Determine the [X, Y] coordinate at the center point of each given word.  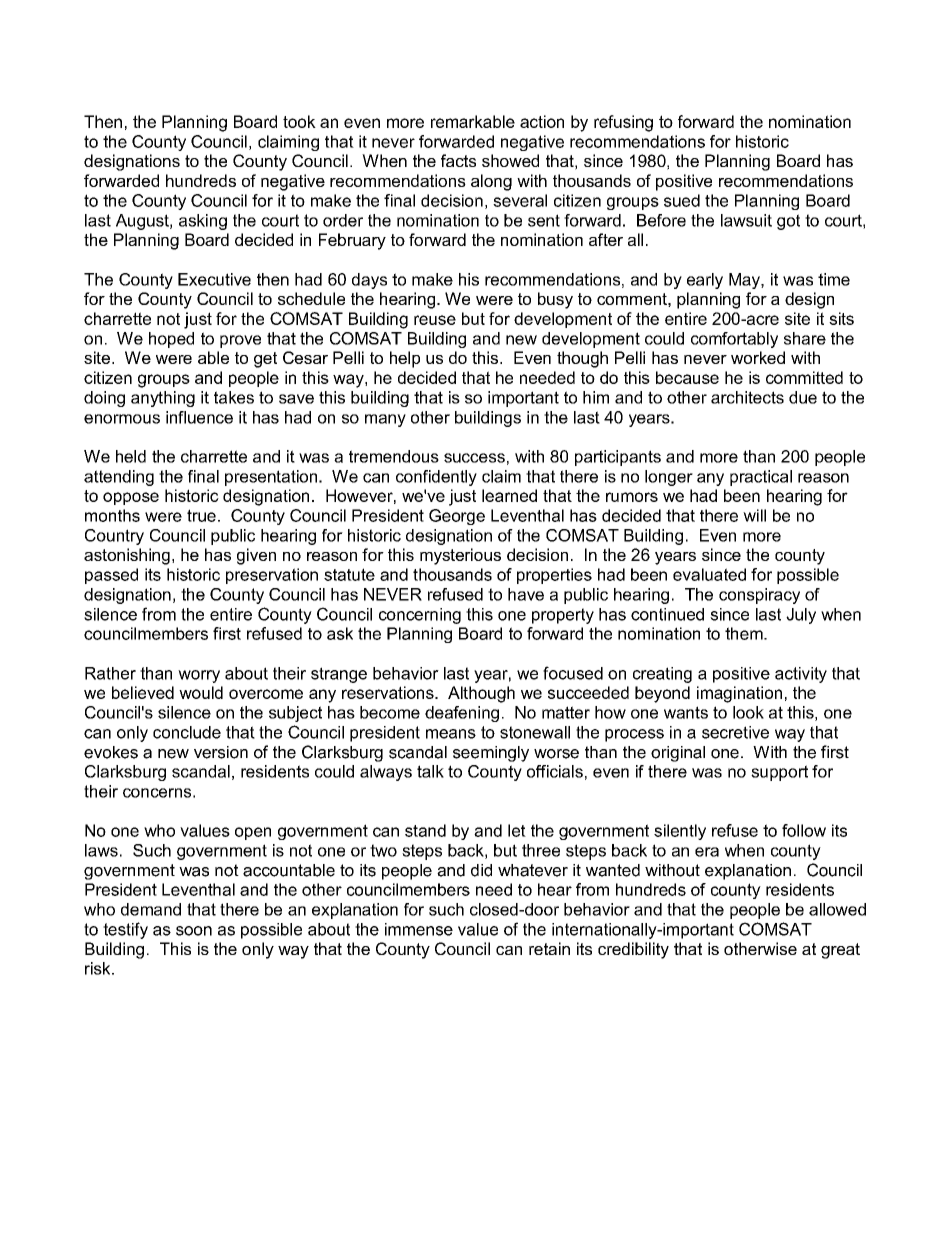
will [754, 515]
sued [682, 200]
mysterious [460, 556]
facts [458, 160]
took [299, 121]
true [201, 515]
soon [194, 931]
